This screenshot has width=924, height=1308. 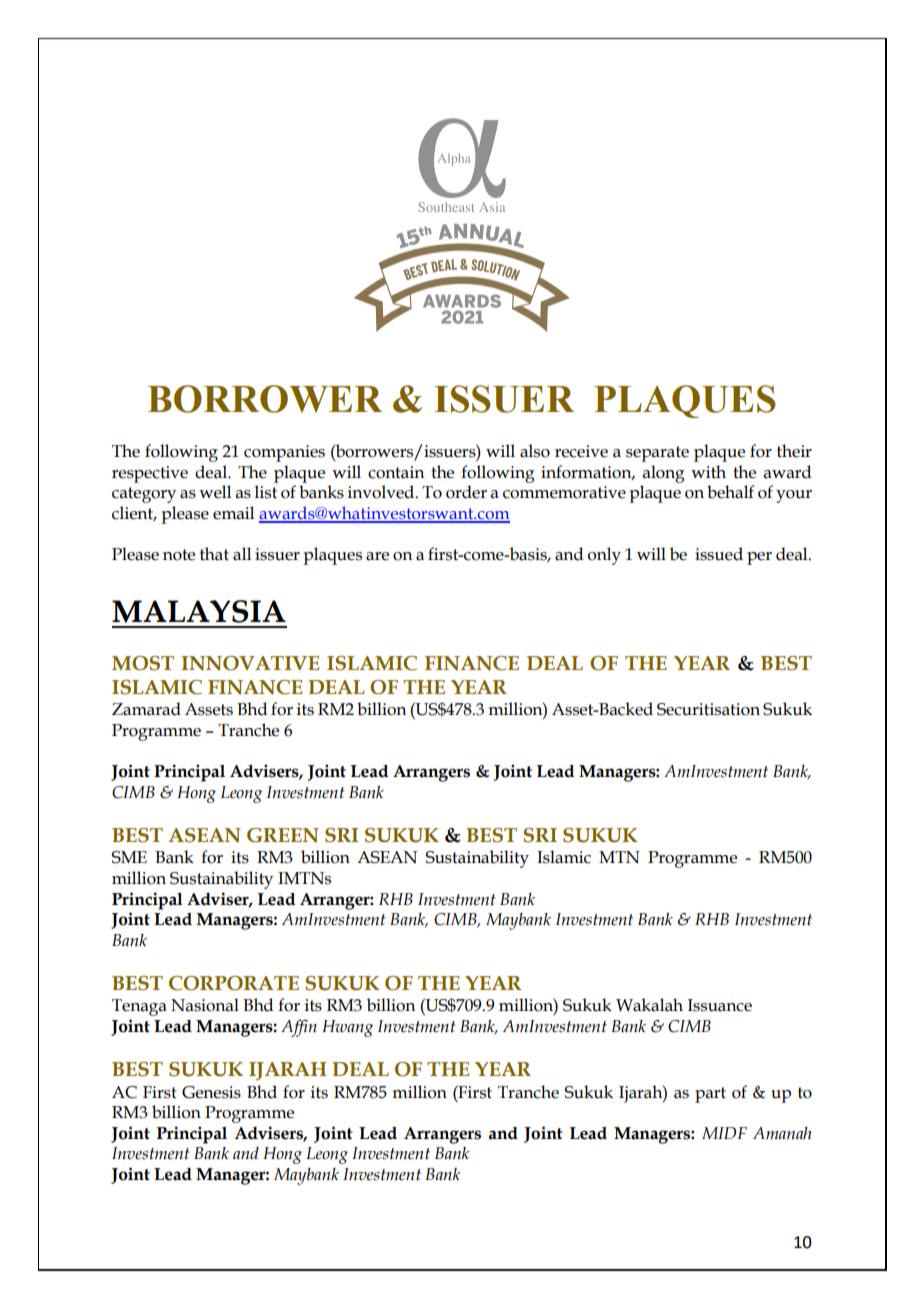 I want to click on INNOVATIVE, so click(x=250, y=663).
